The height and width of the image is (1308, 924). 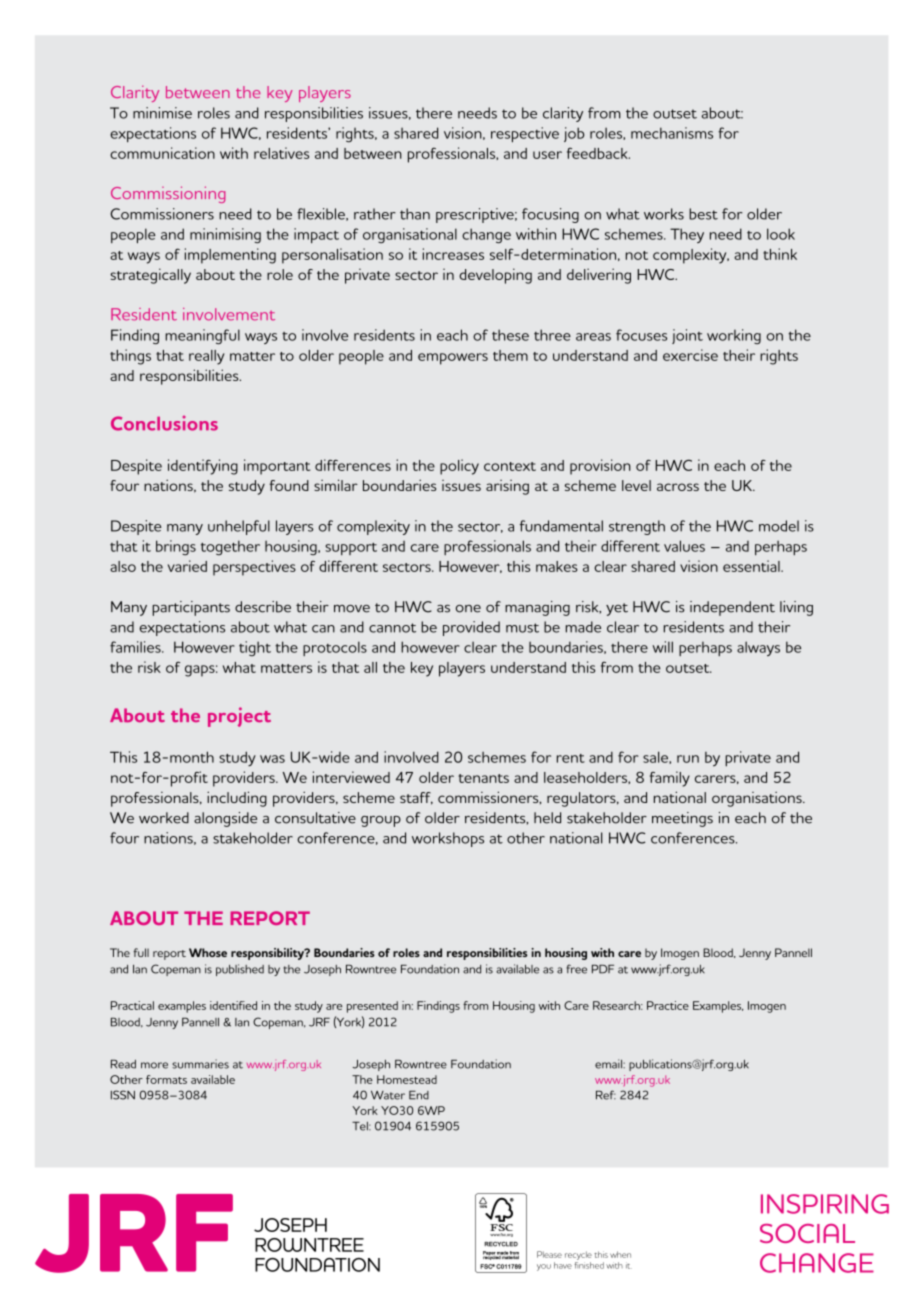 I want to click on policy, so click(x=459, y=467).
